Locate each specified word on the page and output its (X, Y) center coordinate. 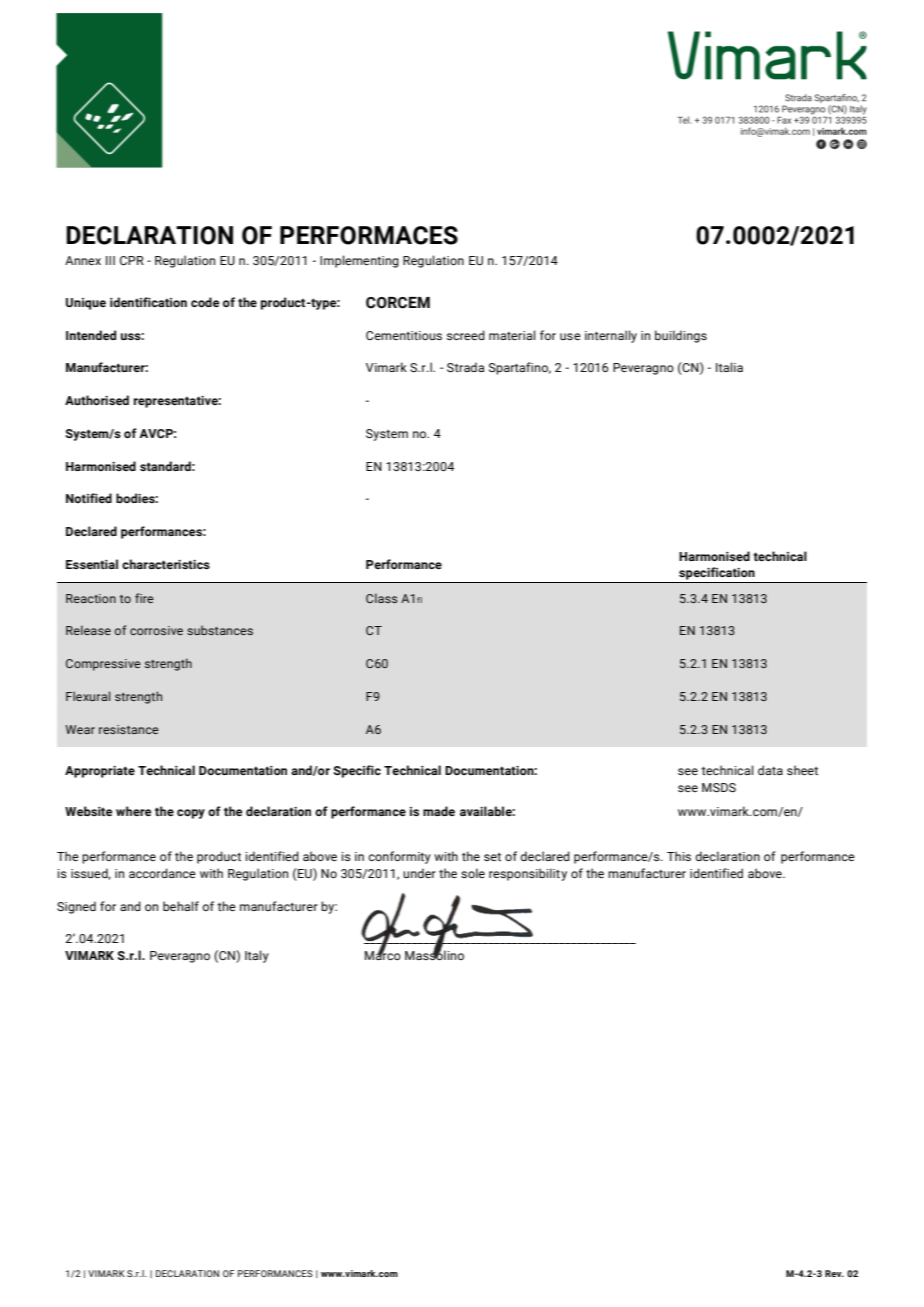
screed (466, 335)
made (439, 811)
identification (148, 302)
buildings (681, 336)
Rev (834, 1273)
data (770, 770)
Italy (257, 956)
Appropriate (100, 772)
